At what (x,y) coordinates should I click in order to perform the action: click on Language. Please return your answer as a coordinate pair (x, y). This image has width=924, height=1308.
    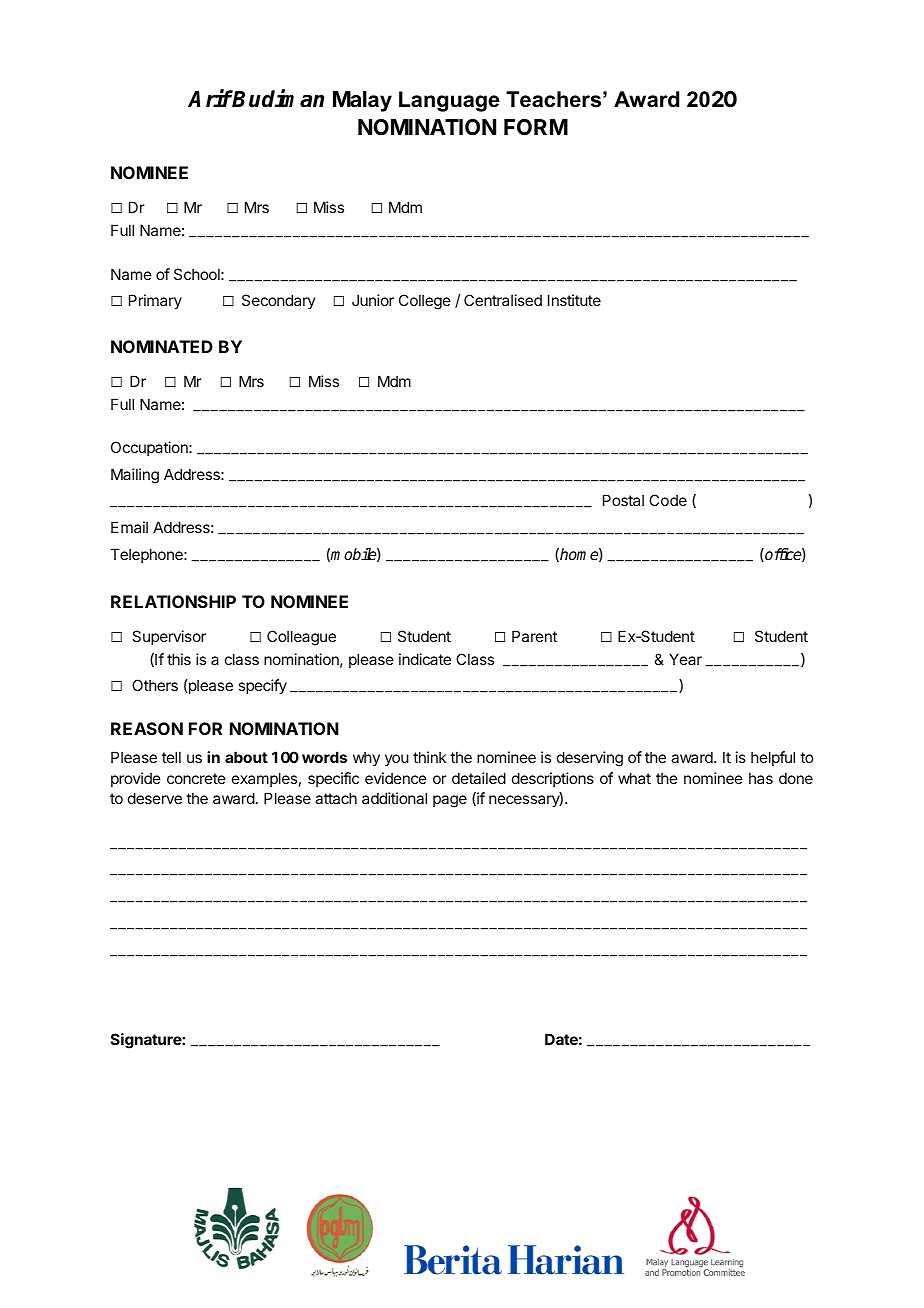
    Looking at the image, I should click on (449, 101).
